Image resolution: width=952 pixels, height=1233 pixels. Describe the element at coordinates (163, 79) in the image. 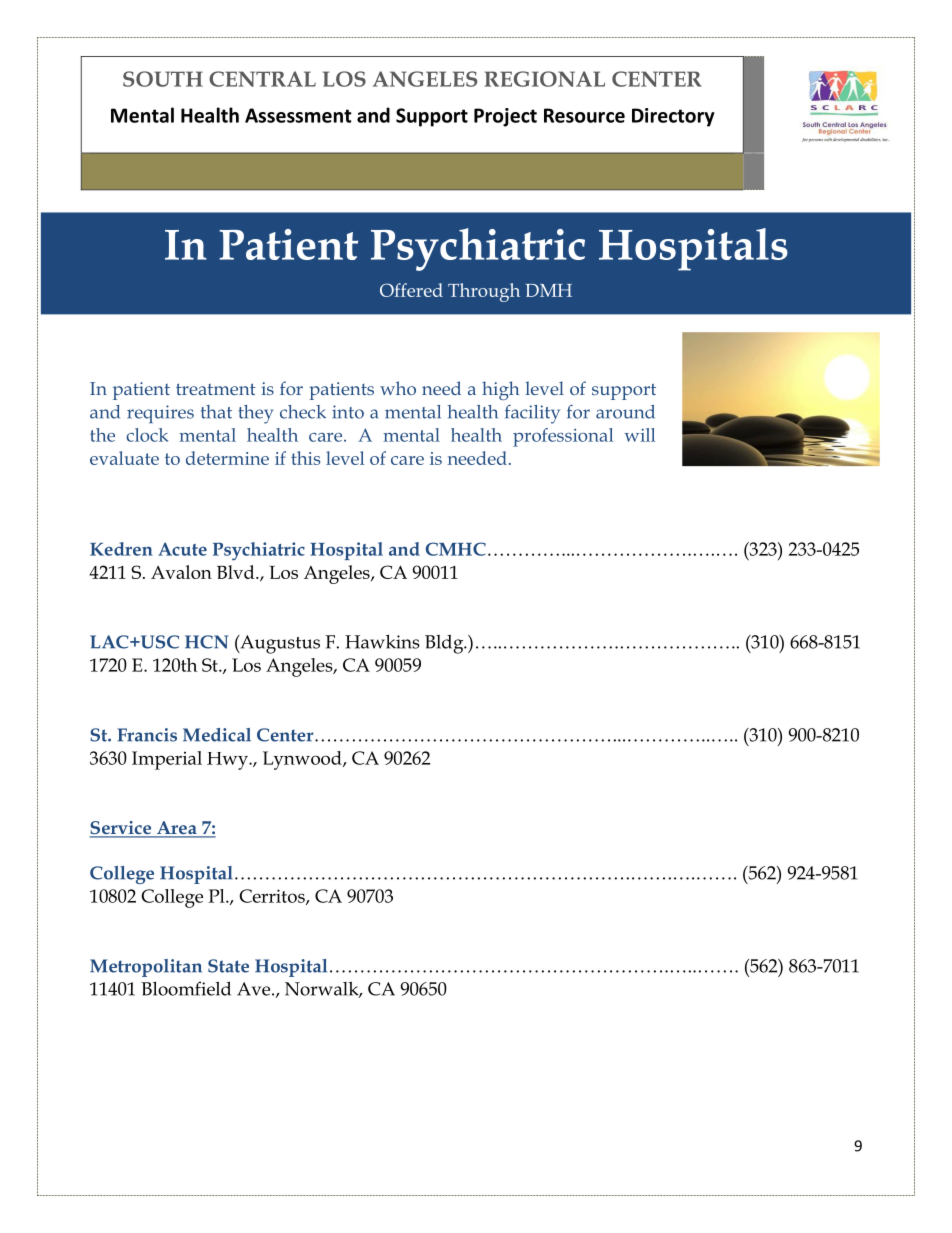

I see `SOUTH` at that location.
